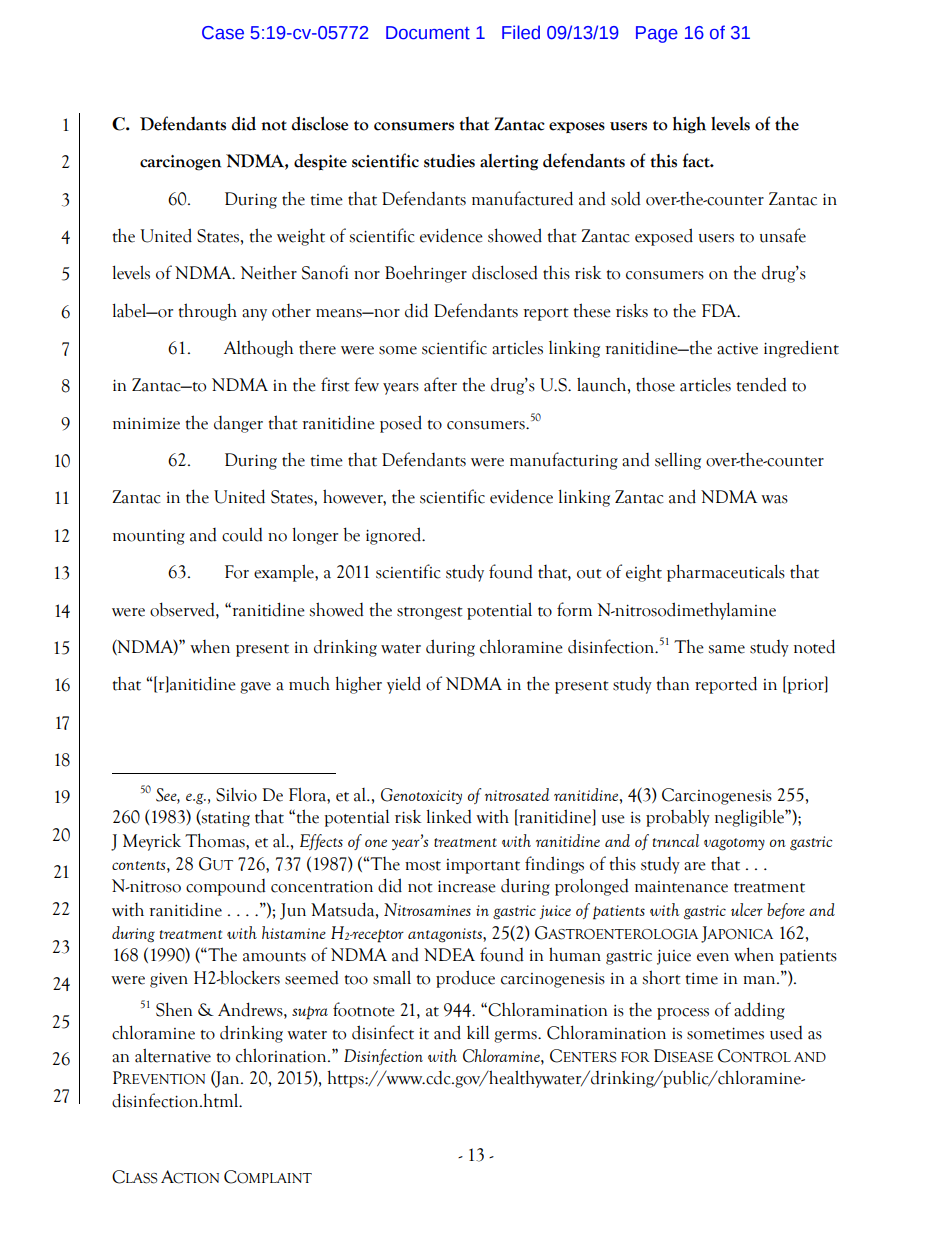  What do you see at coordinates (657, 34) in the screenshot?
I see `Page` at bounding box center [657, 34].
